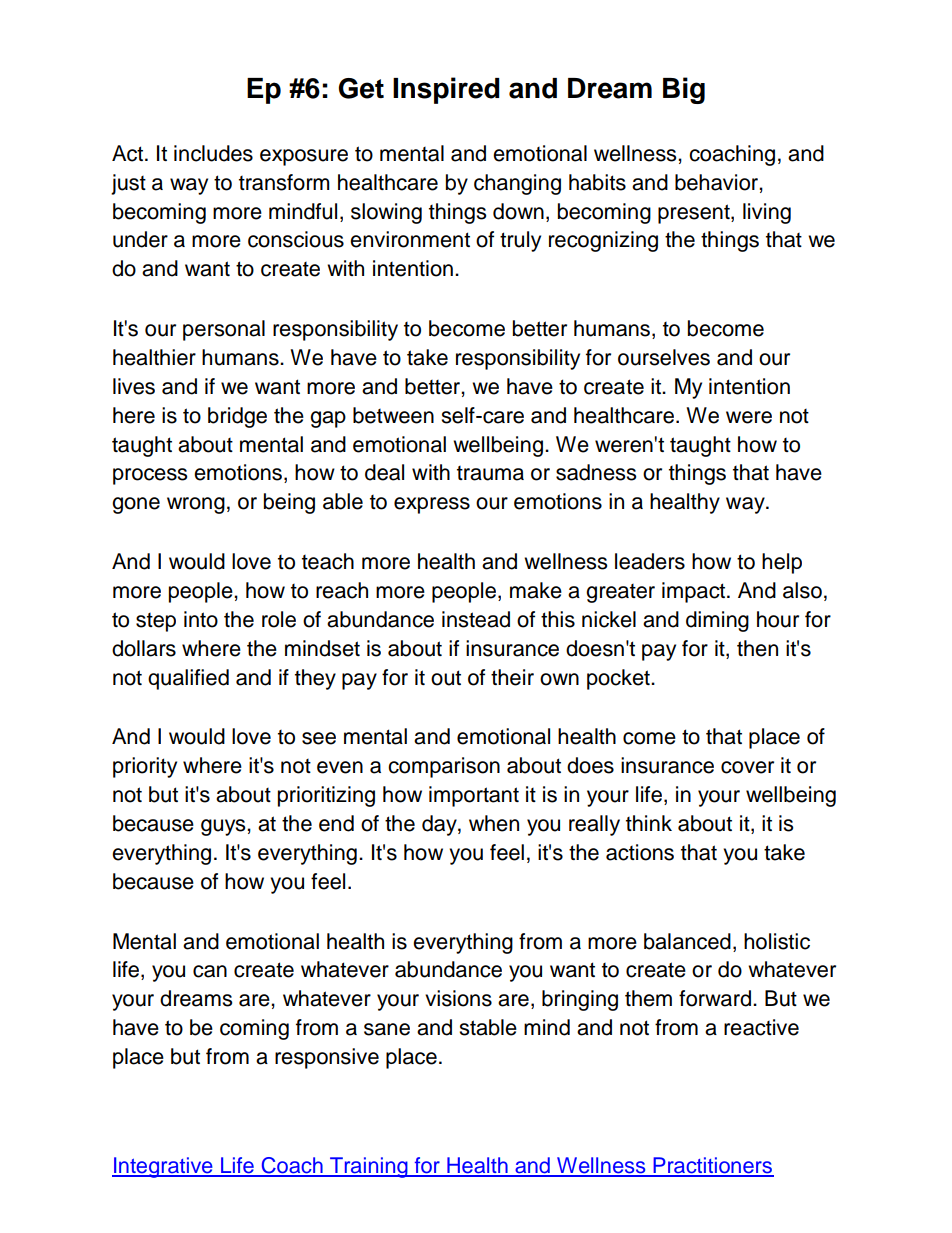 This document has width=952, height=1233. What do you see at coordinates (684, 90) in the document?
I see `Big` at bounding box center [684, 90].
